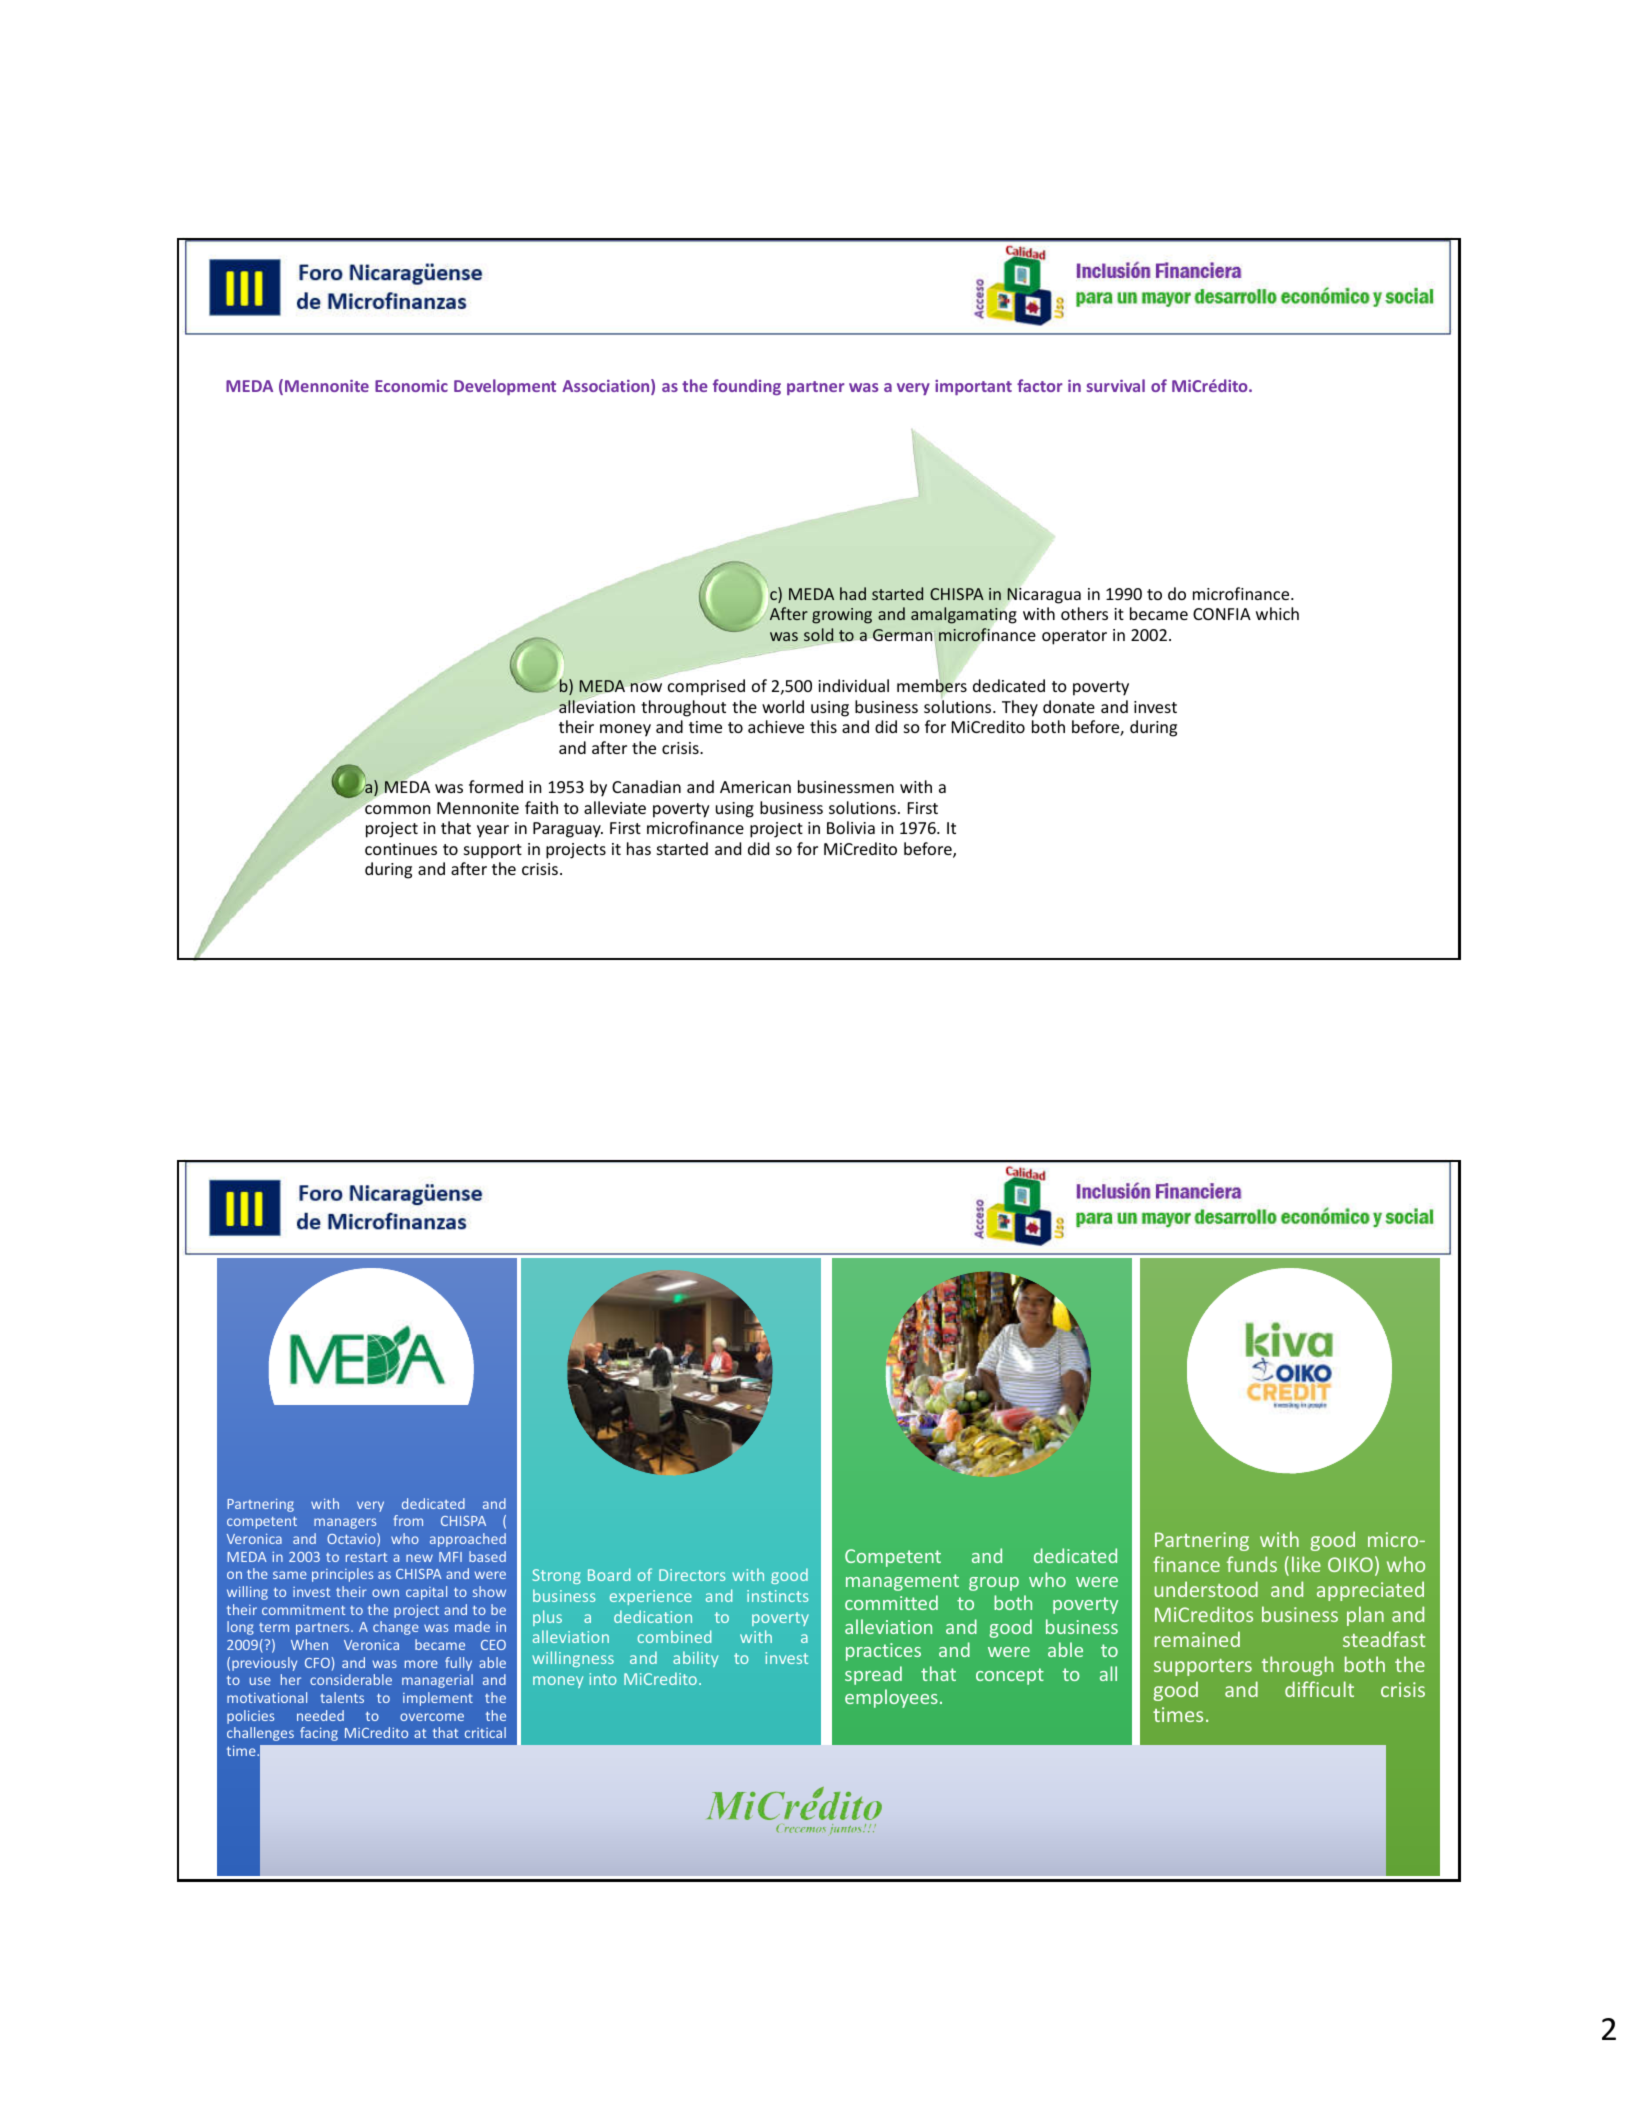 Image resolution: width=1638 pixels, height=2120 pixels. What do you see at coordinates (493, 831) in the screenshot?
I see `year` at bounding box center [493, 831].
